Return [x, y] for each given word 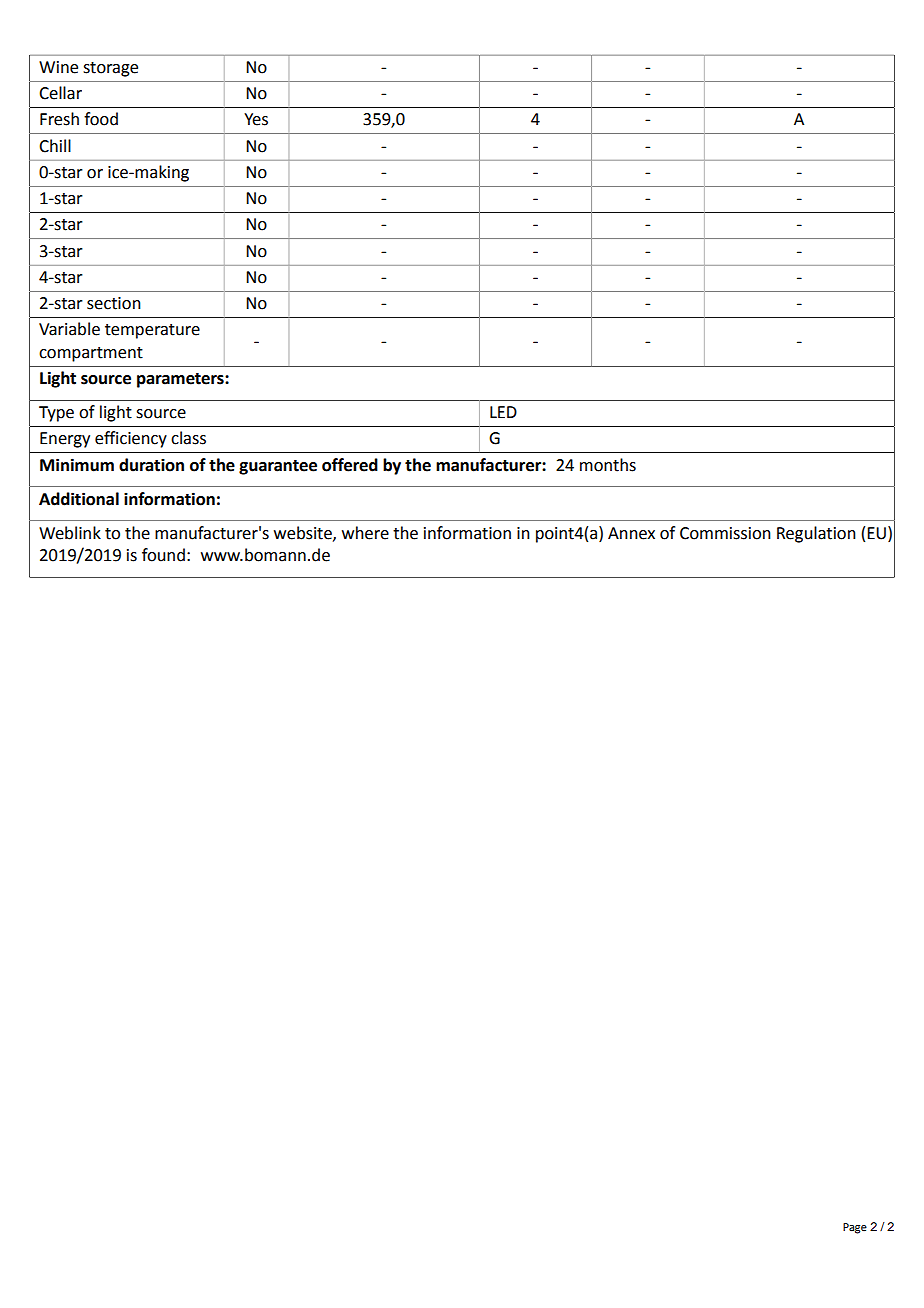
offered [350, 465]
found [163, 555]
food [101, 119]
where [365, 533]
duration [151, 465]
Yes [256, 119]
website [304, 533]
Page [855, 1228]
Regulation [816, 534]
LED [503, 412]
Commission [725, 533]
